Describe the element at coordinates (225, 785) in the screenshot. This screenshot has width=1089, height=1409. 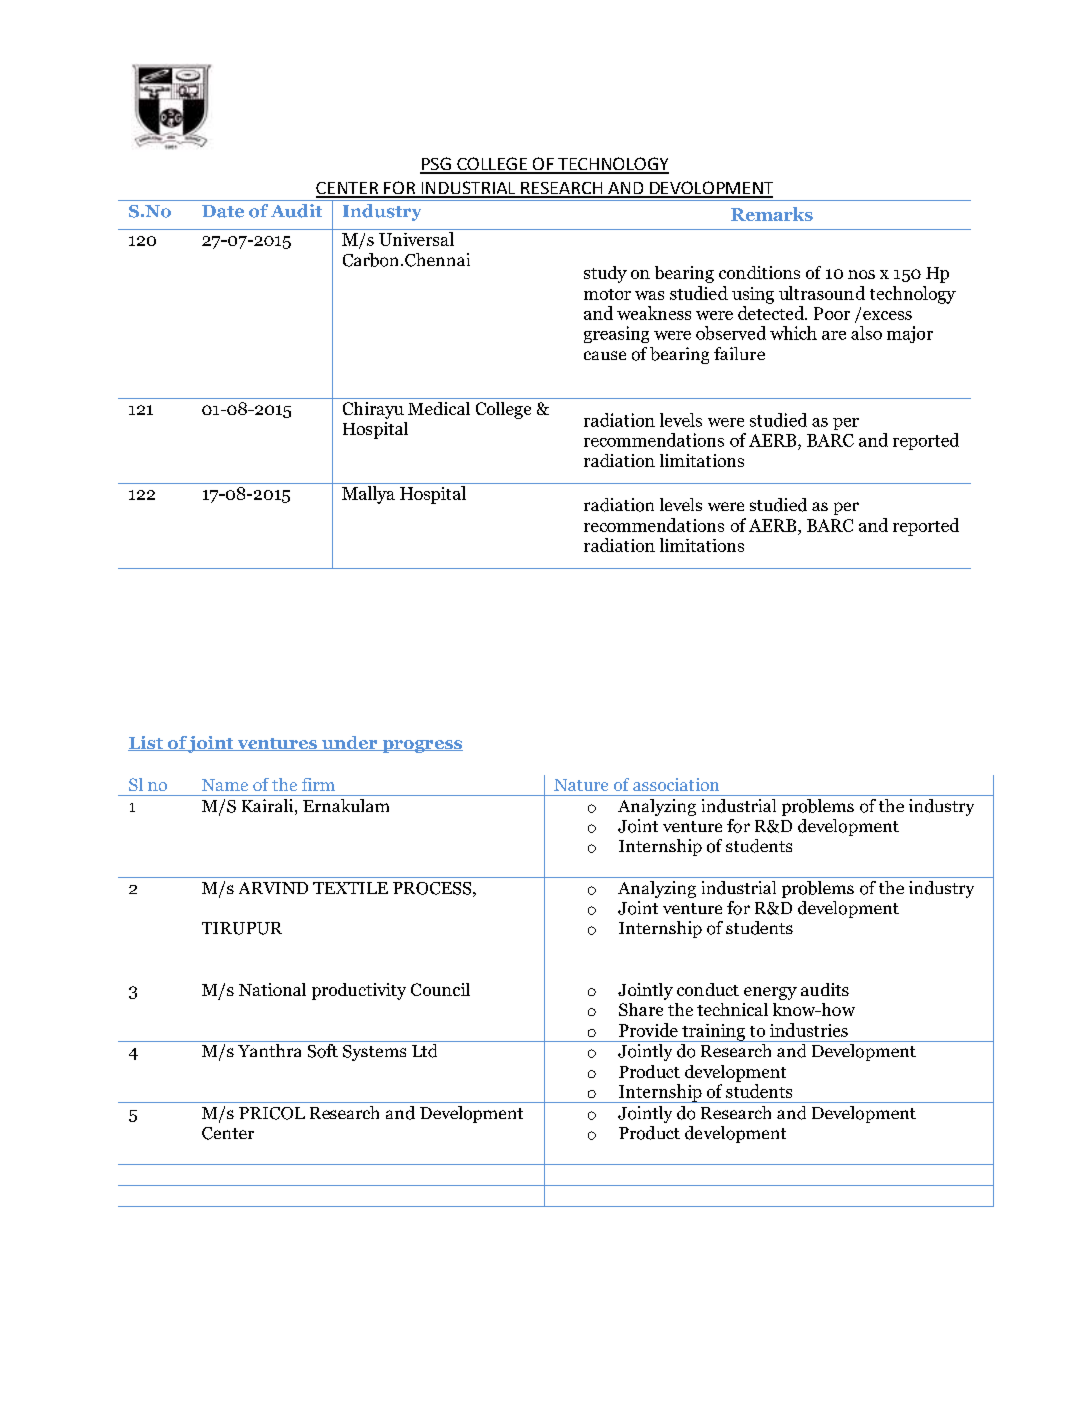
I see `Name` at that location.
